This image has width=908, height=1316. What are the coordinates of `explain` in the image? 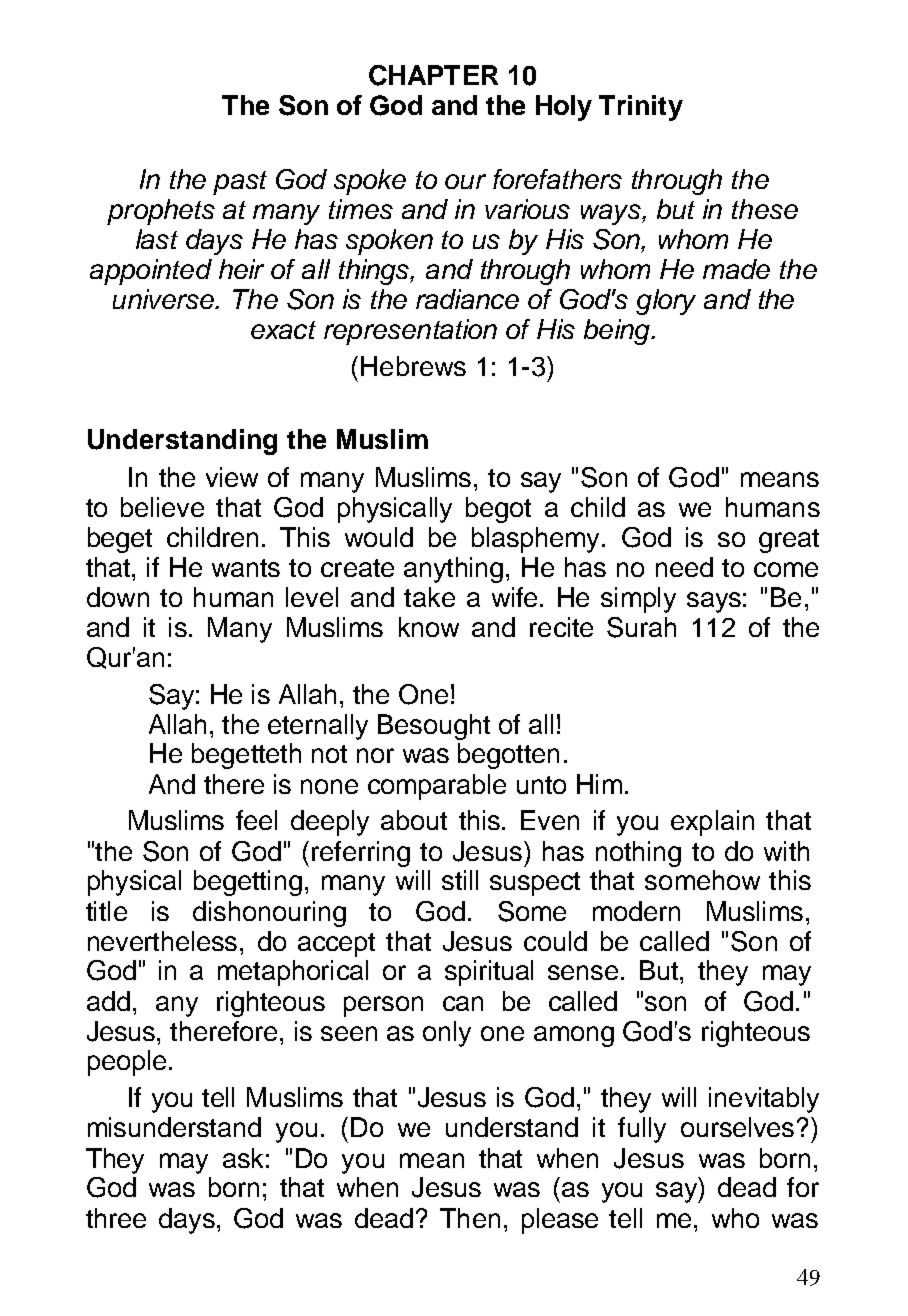 It's located at (712, 823).
